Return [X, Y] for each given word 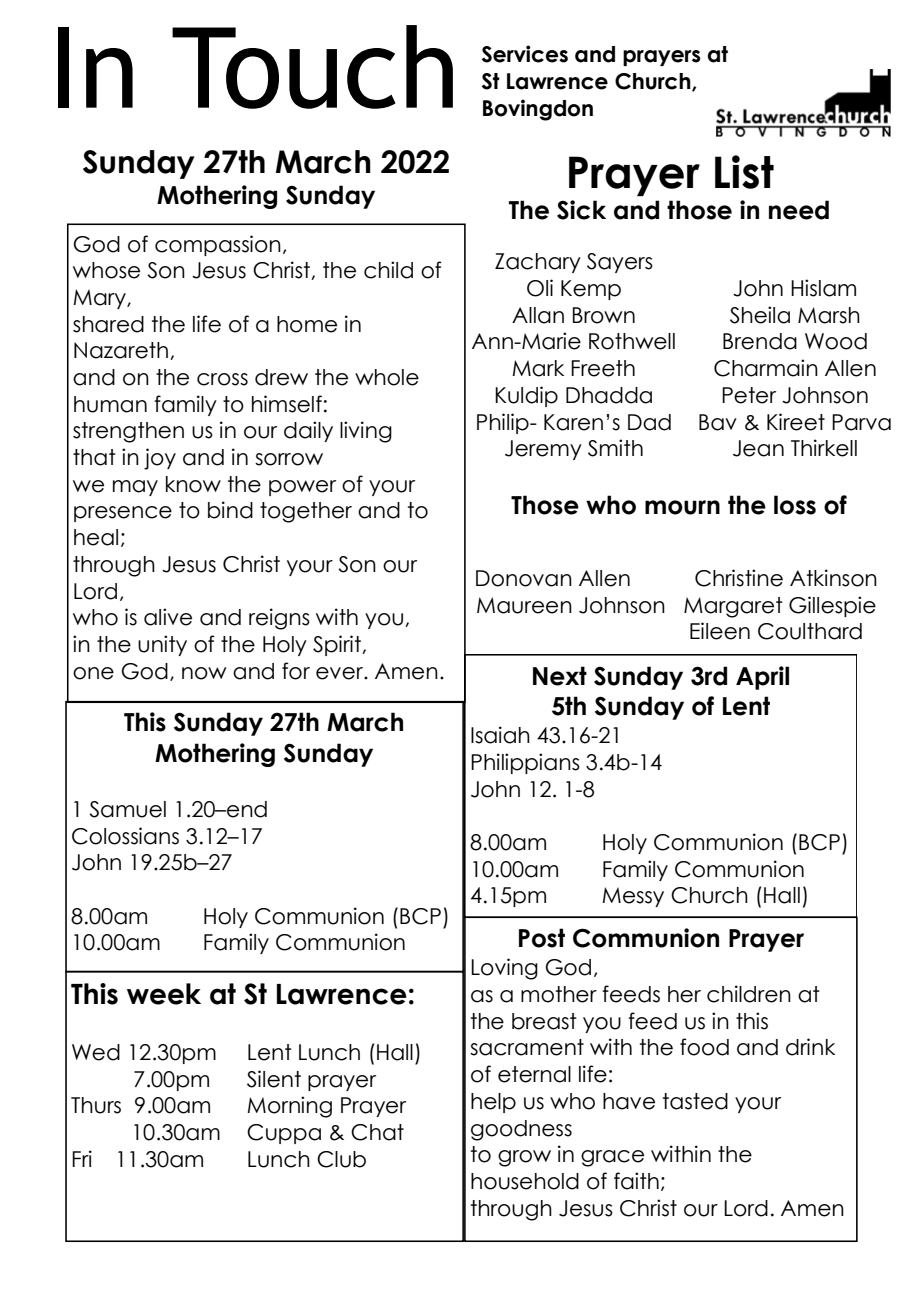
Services [525, 54]
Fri [82, 1158]
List [744, 172]
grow [524, 1158]
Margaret [733, 607]
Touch [312, 67]
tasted [695, 1101]
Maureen [524, 605]
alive [168, 617]
